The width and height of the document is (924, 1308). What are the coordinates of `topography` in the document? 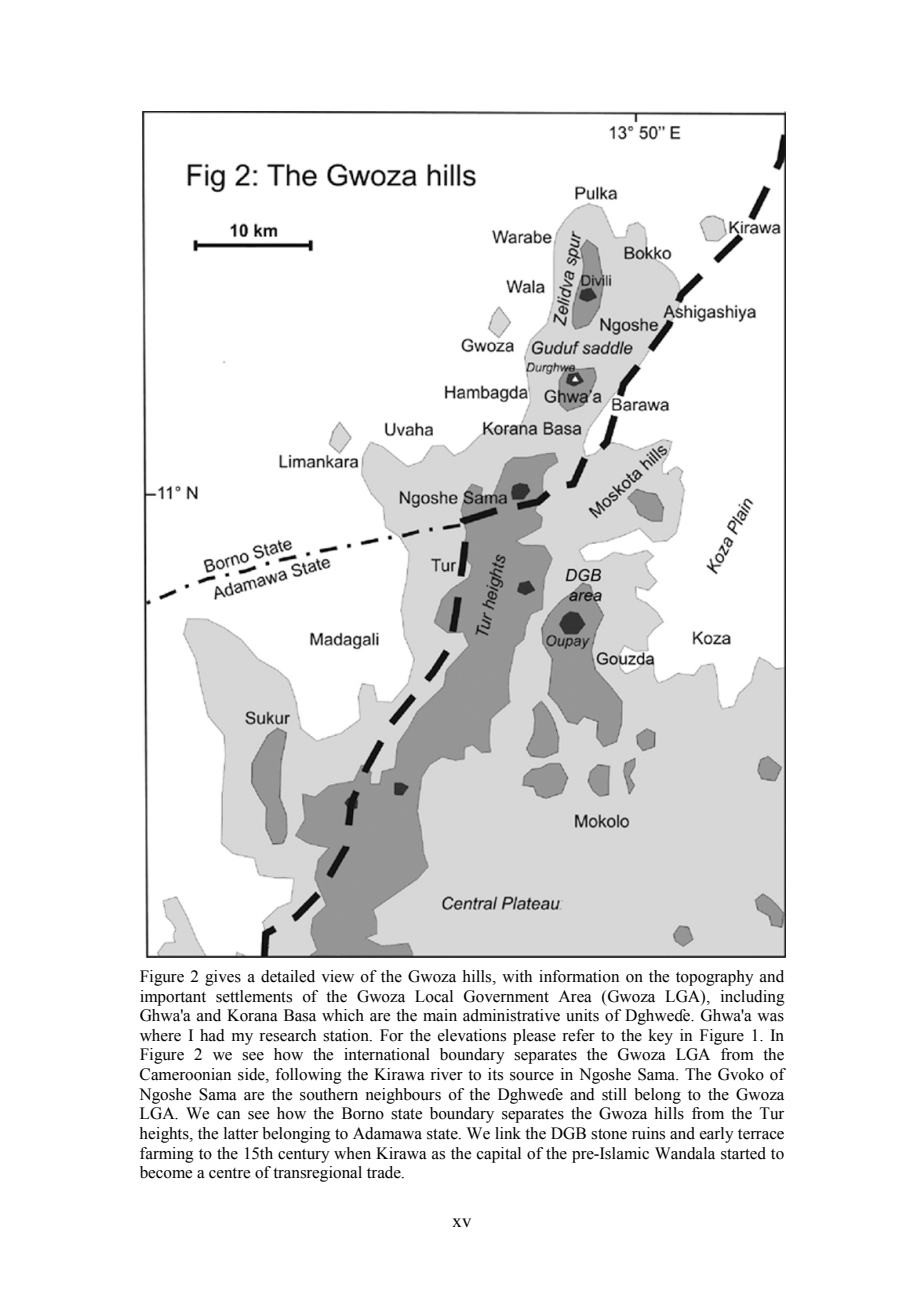 It's located at (715, 978).
